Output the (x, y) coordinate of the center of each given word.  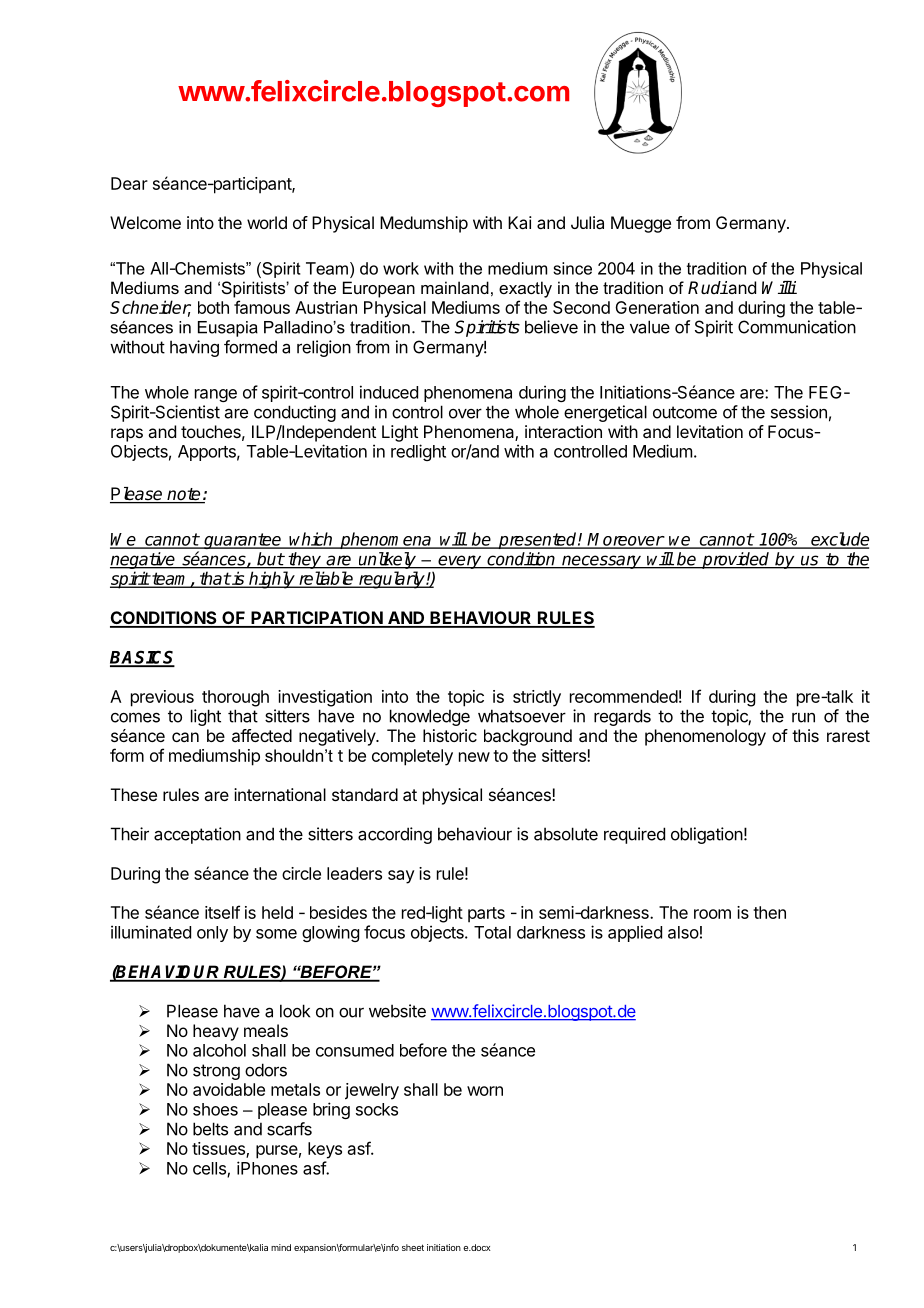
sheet (413, 1247)
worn (485, 1091)
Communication (797, 327)
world (267, 222)
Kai (520, 222)
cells (210, 1169)
